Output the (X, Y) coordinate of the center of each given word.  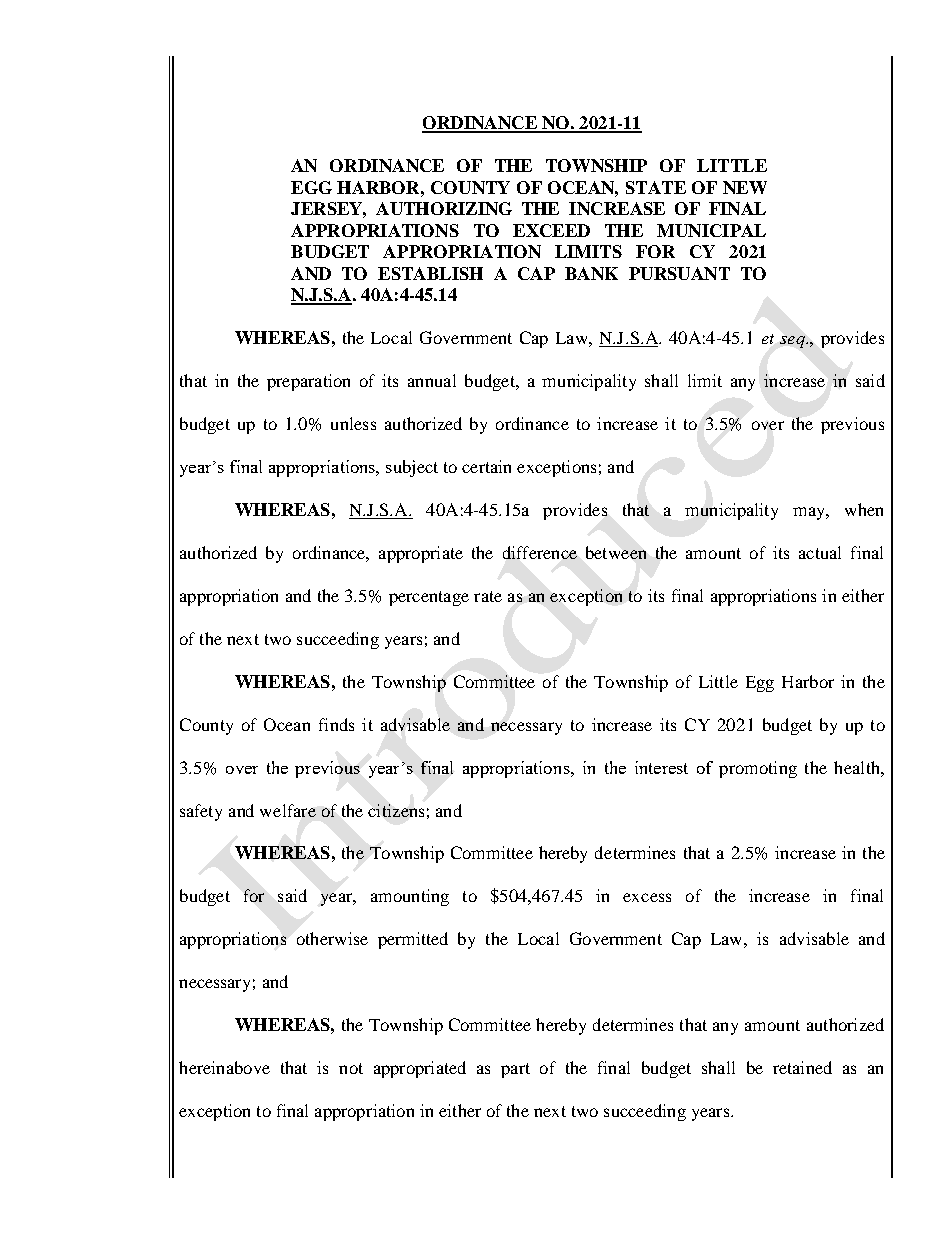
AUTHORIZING (444, 208)
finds (336, 724)
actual (820, 552)
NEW (745, 187)
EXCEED (551, 230)
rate (488, 596)
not (351, 1068)
